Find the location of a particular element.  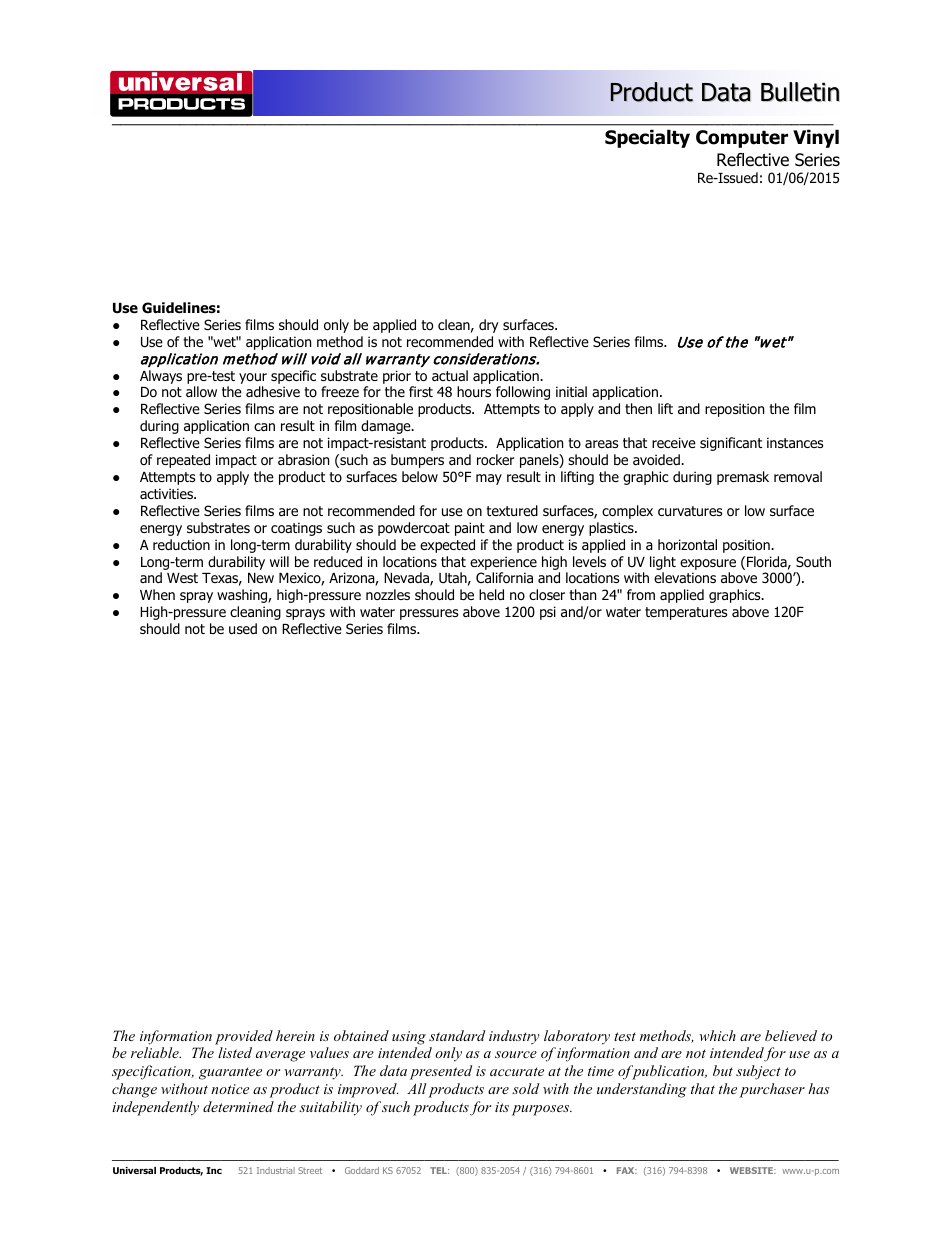

used is located at coordinates (243, 628).
